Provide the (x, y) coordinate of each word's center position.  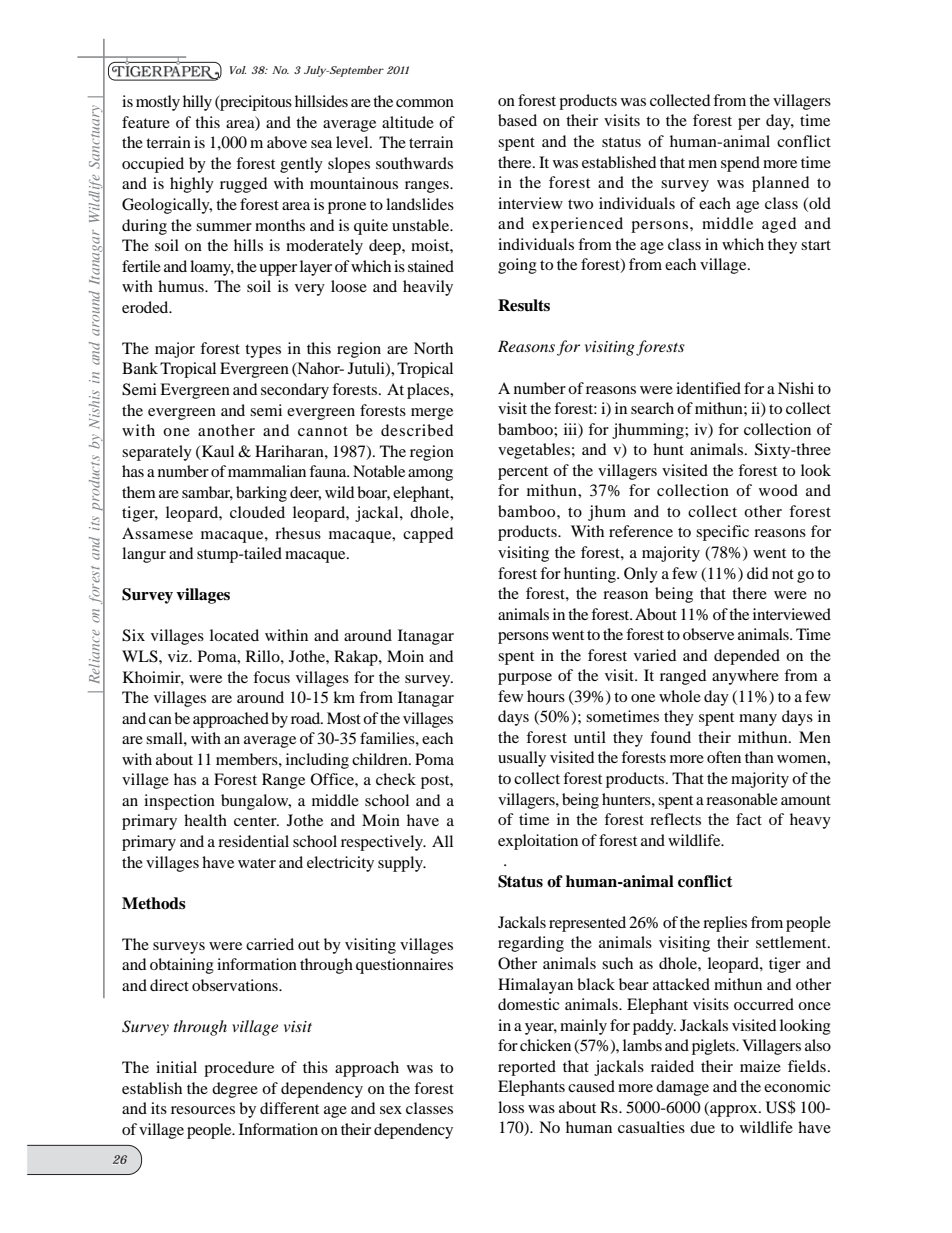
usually (522, 759)
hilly (197, 103)
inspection (179, 802)
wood (778, 490)
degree (235, 1090)
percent (523, 473)
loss (511, 1107)
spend (740, 164)
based (517, 120)
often (724, 757)
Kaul (218, 451)
